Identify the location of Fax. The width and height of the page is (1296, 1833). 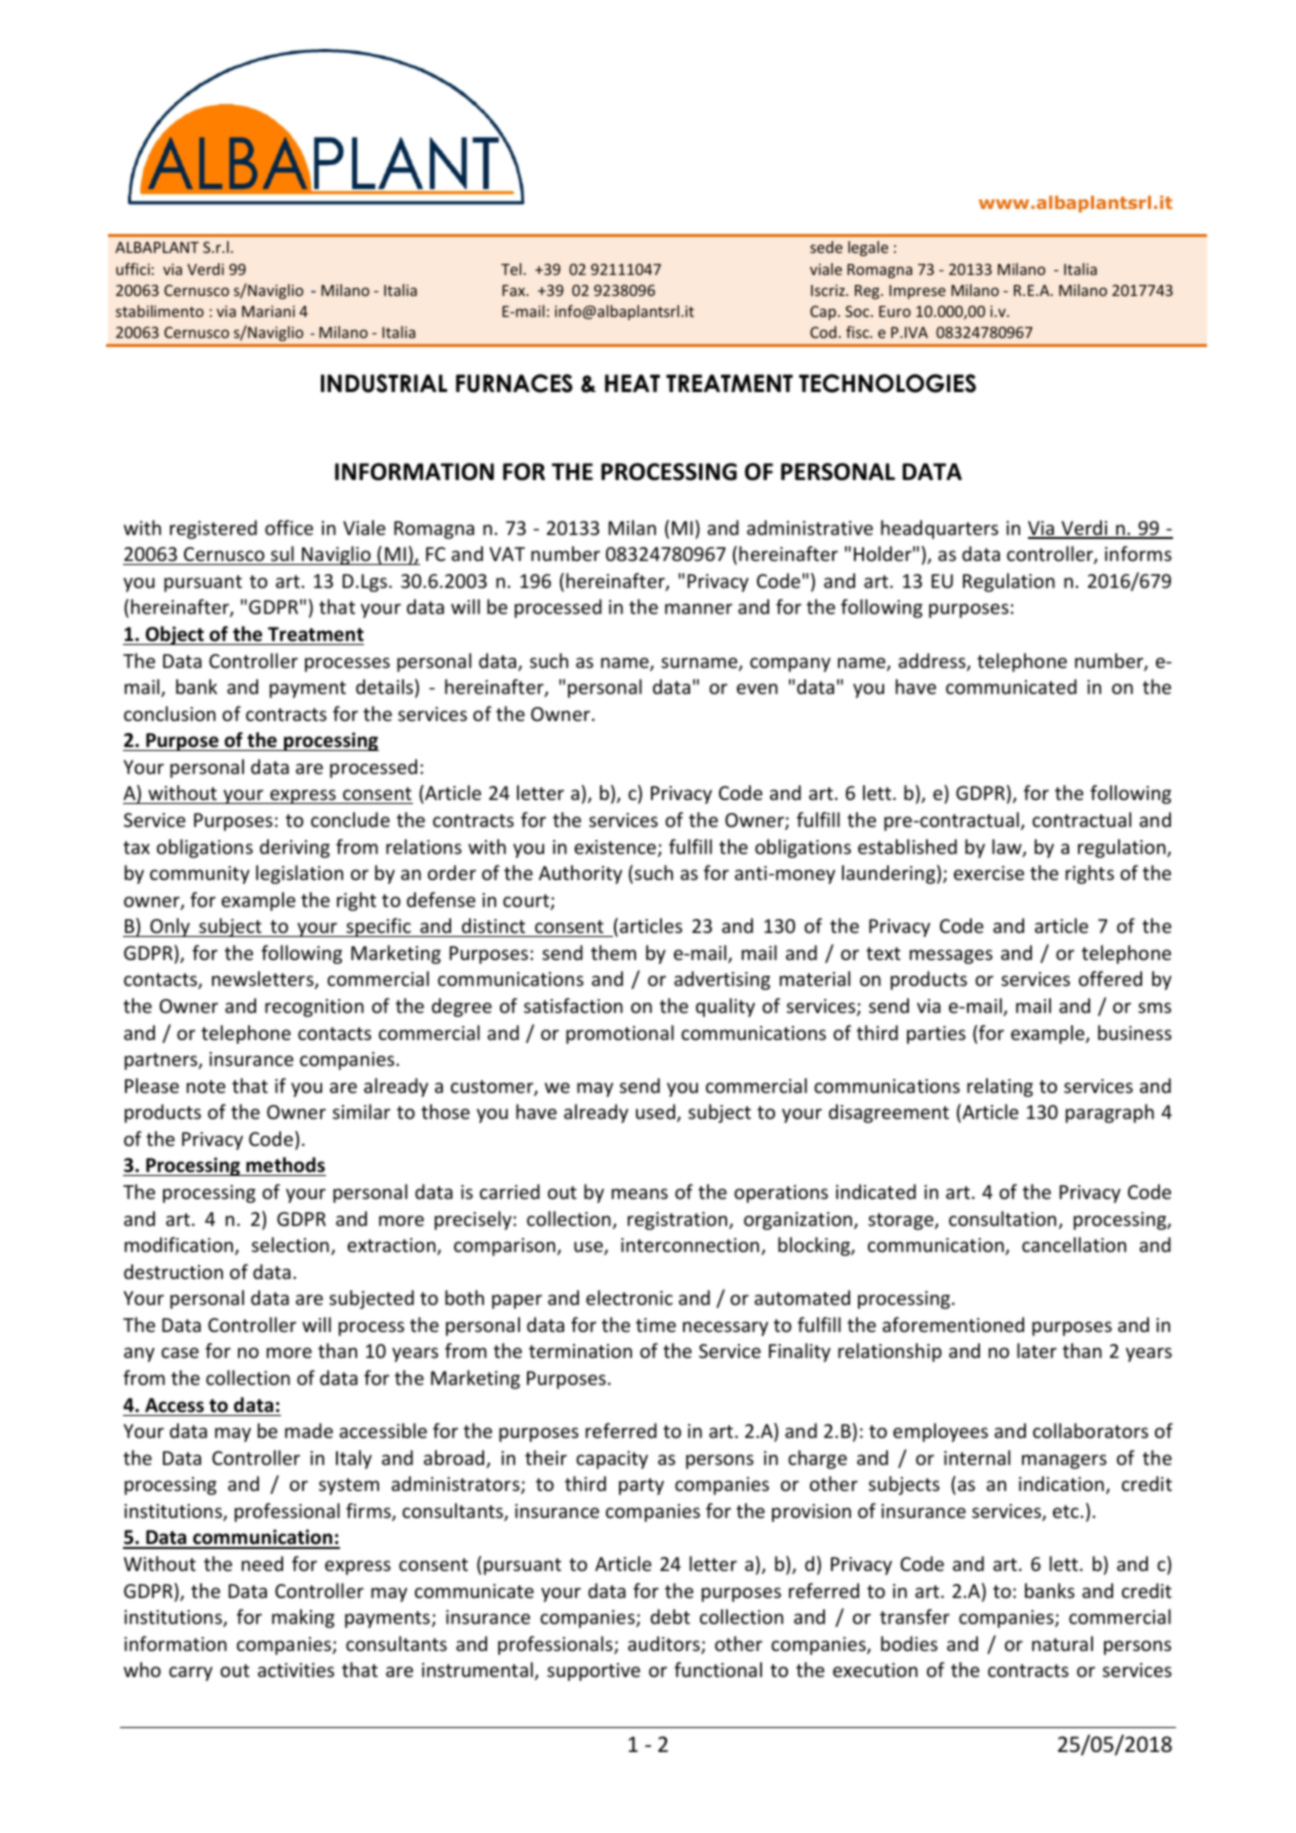
(515, 290).
